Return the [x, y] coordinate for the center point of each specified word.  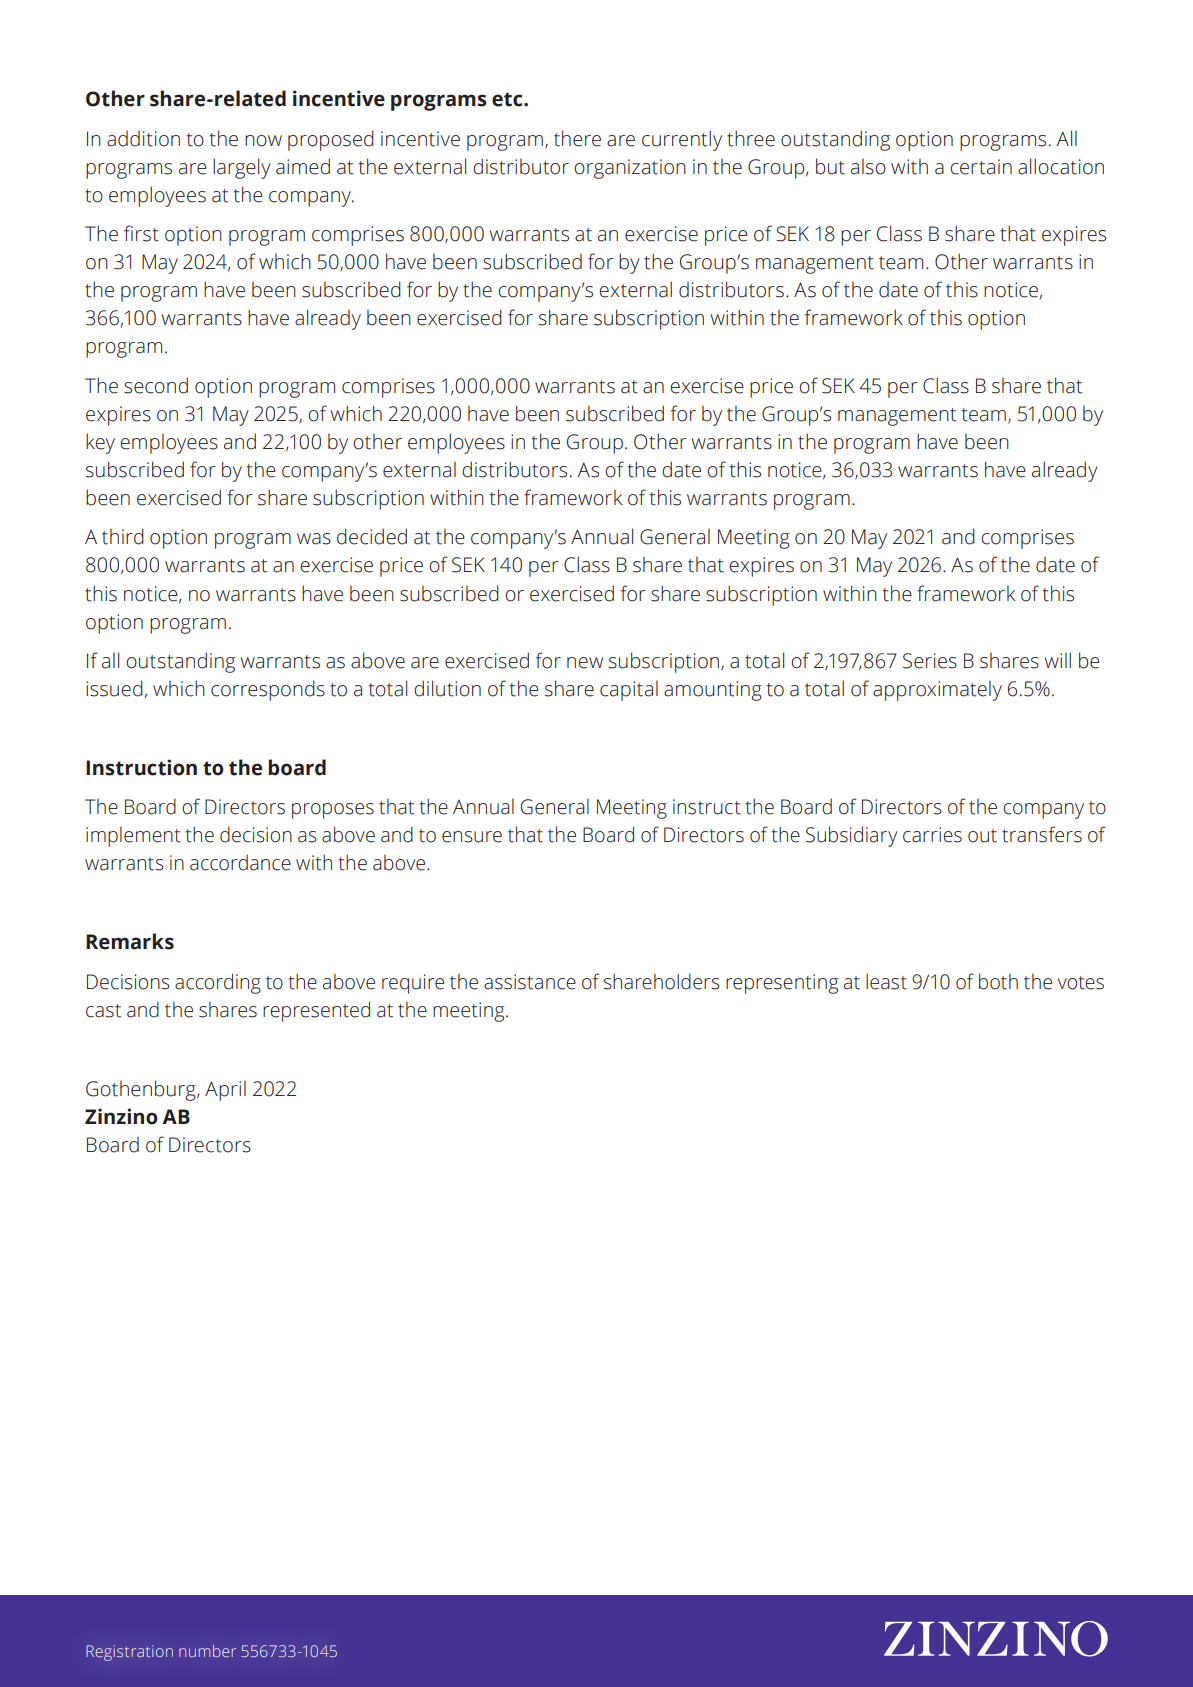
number [207, 1651]
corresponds [268, 690]
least [886, 981]
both [998, 981]
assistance [530, 982]
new [585, 663]
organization [630, 169]
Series [930, 661]
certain [981, 167]
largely [242, 168]
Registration [129, 1653]
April [225, 1091]
